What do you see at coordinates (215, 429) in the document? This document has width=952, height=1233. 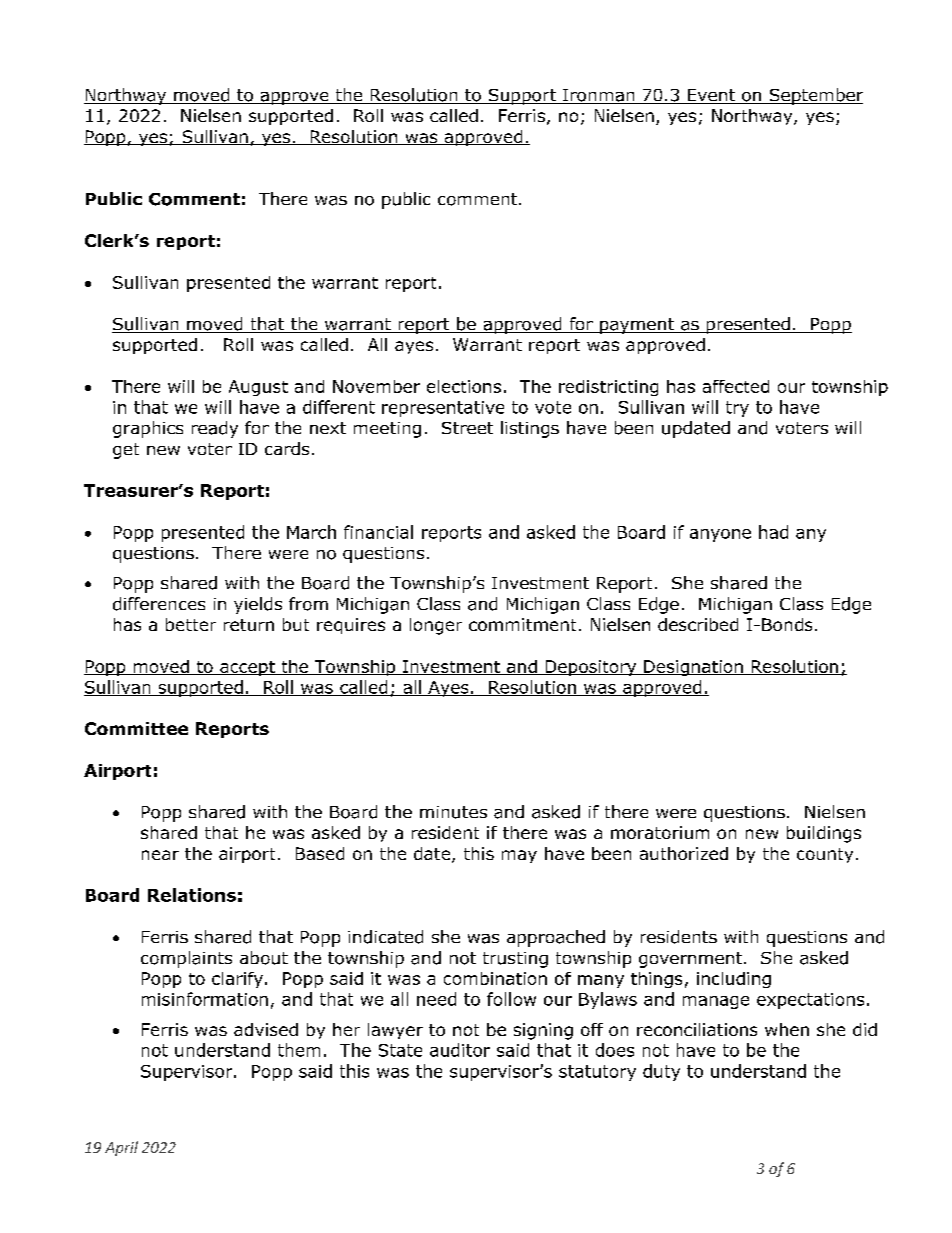 I see `ready` at bounding box center [215, 429].
